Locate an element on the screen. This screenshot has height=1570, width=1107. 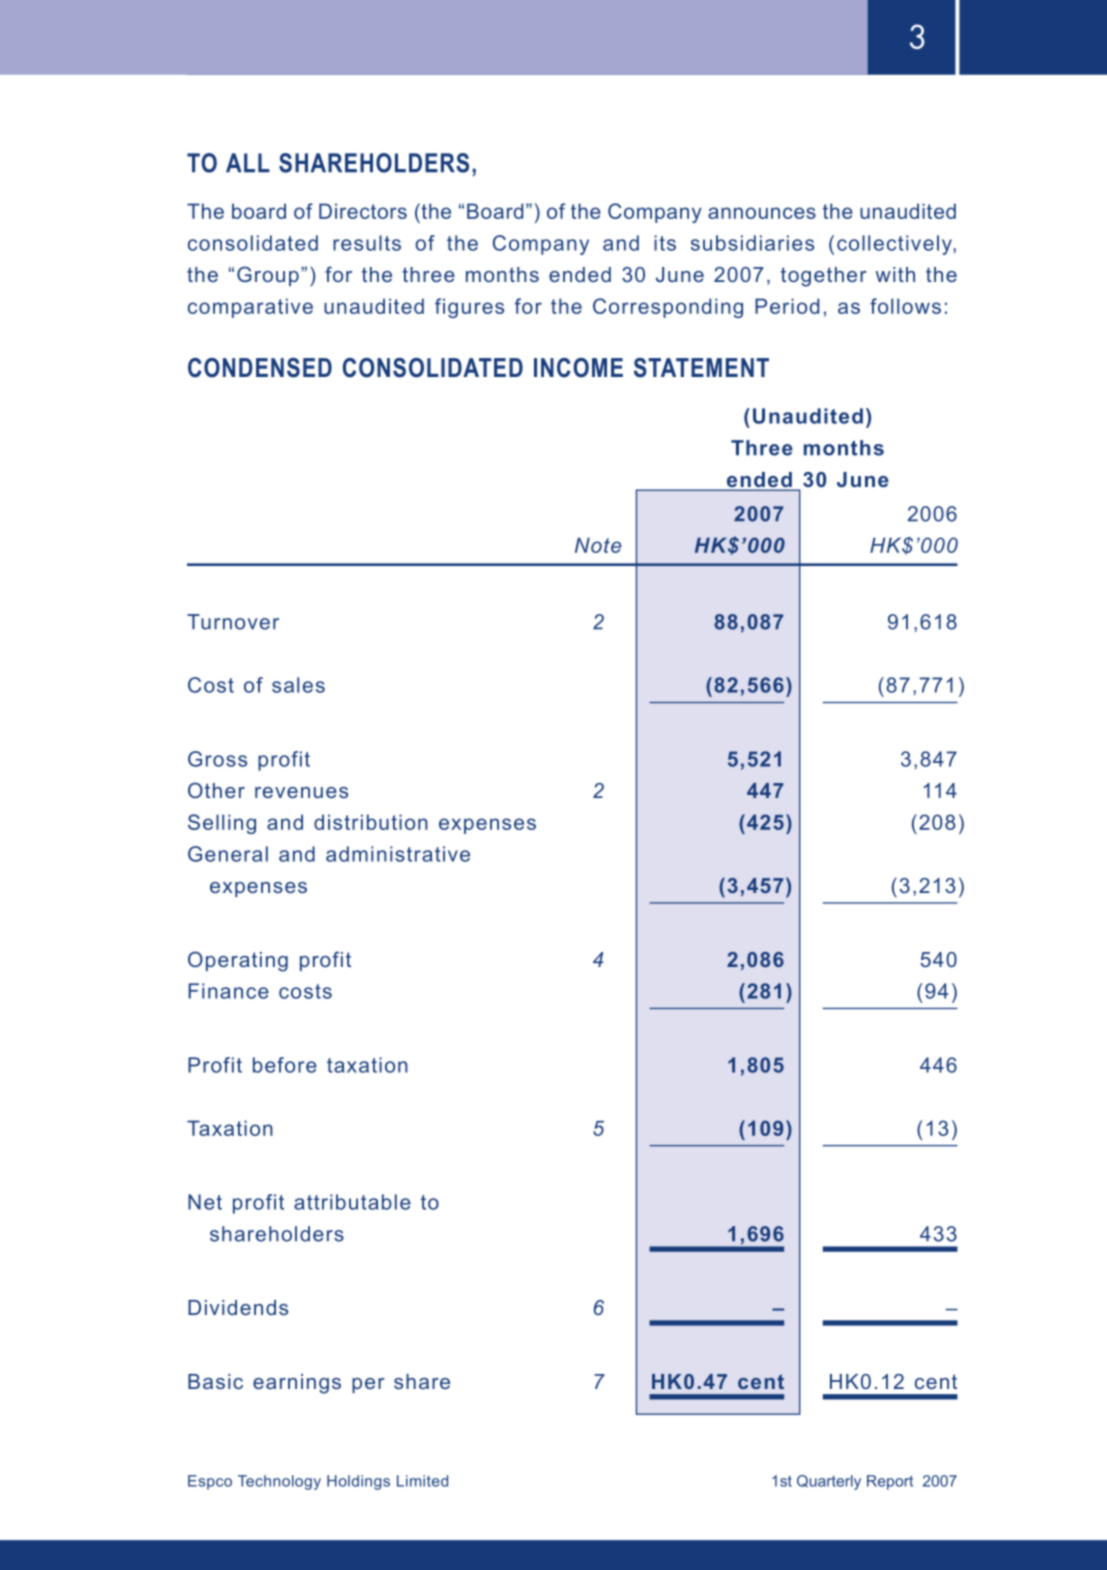
its is located at coordinates (665, 243).
